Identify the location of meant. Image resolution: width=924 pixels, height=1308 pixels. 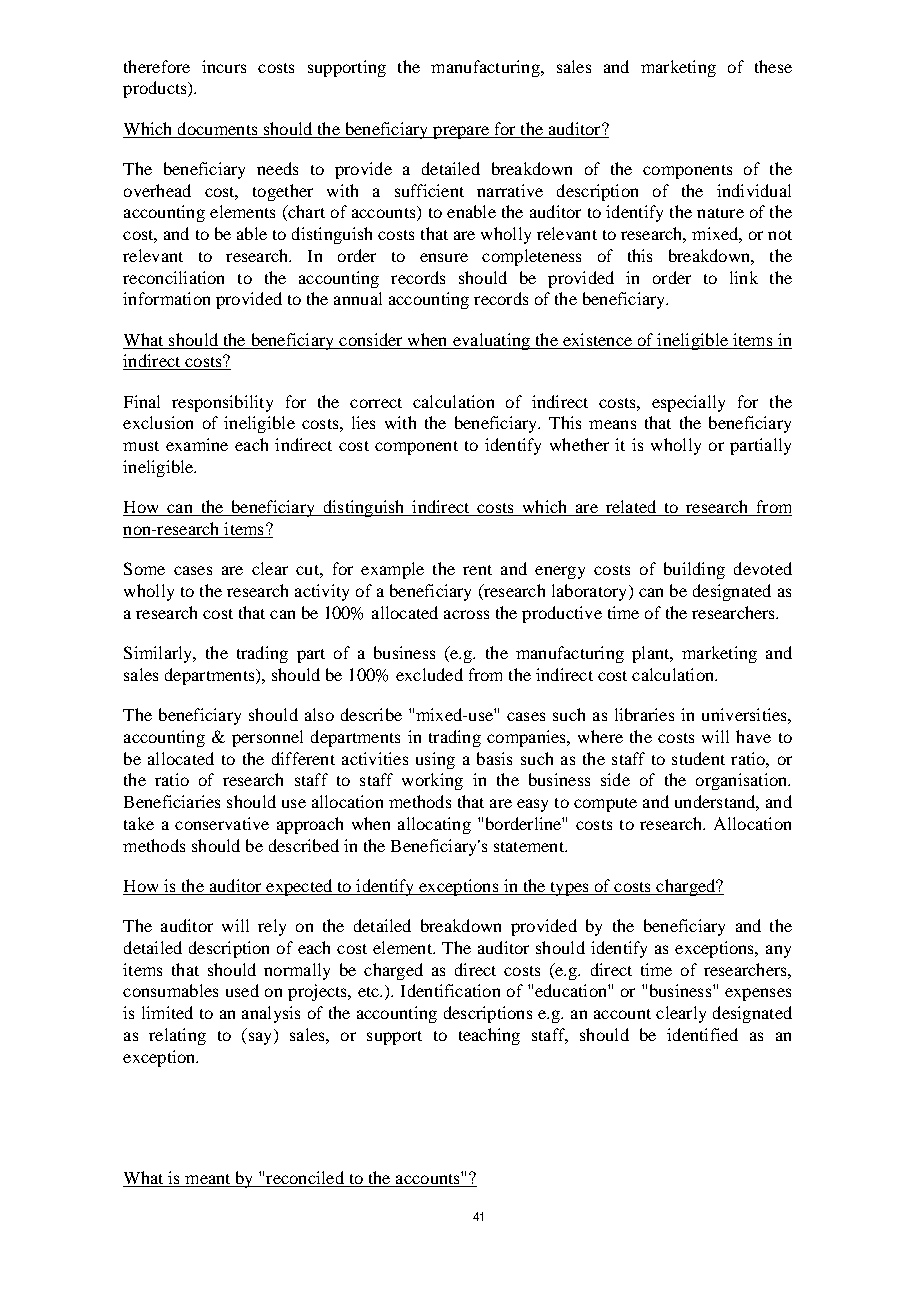
(207, 1179).
